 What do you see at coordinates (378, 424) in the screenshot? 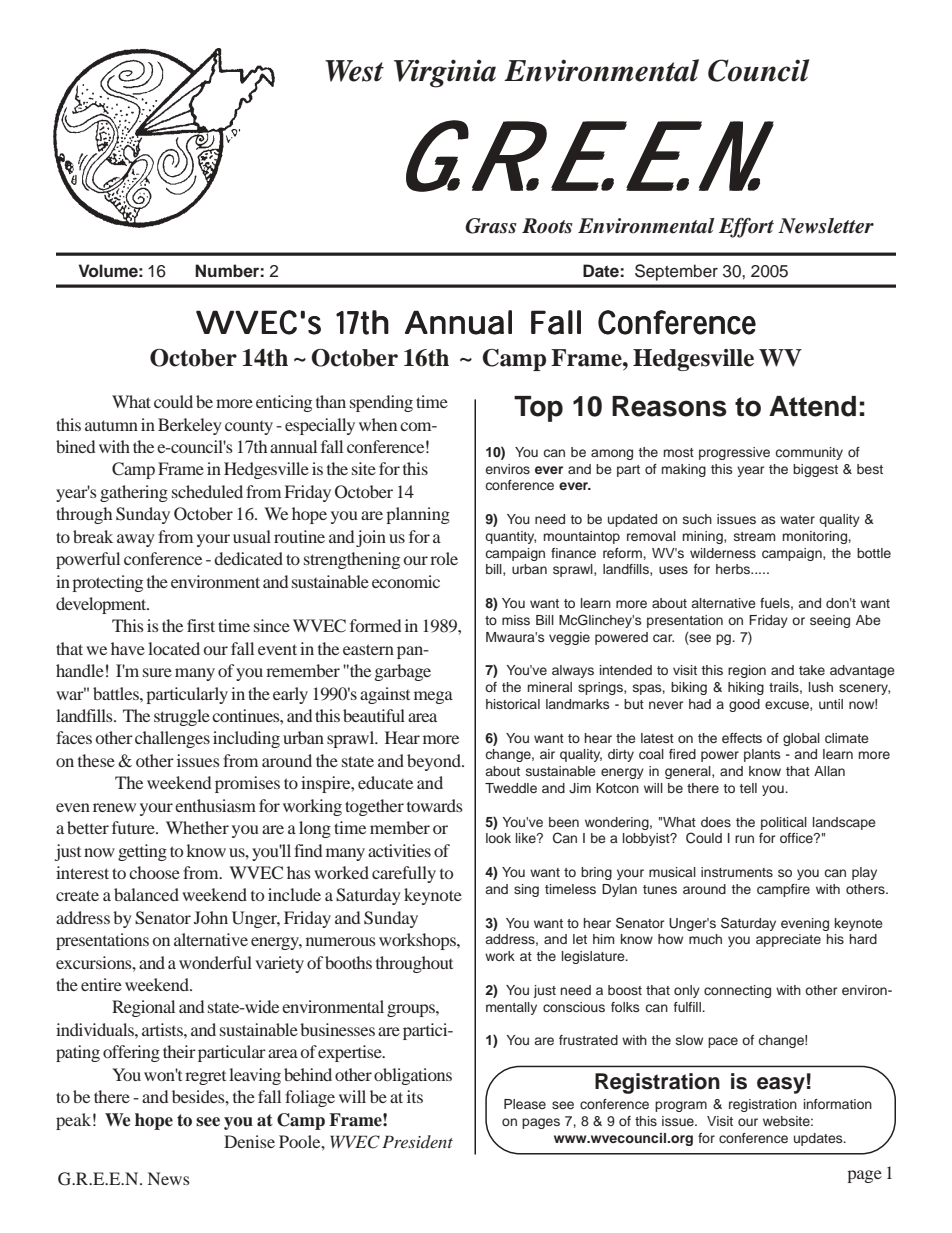
I see `when` at bounding box center [378, 424].
